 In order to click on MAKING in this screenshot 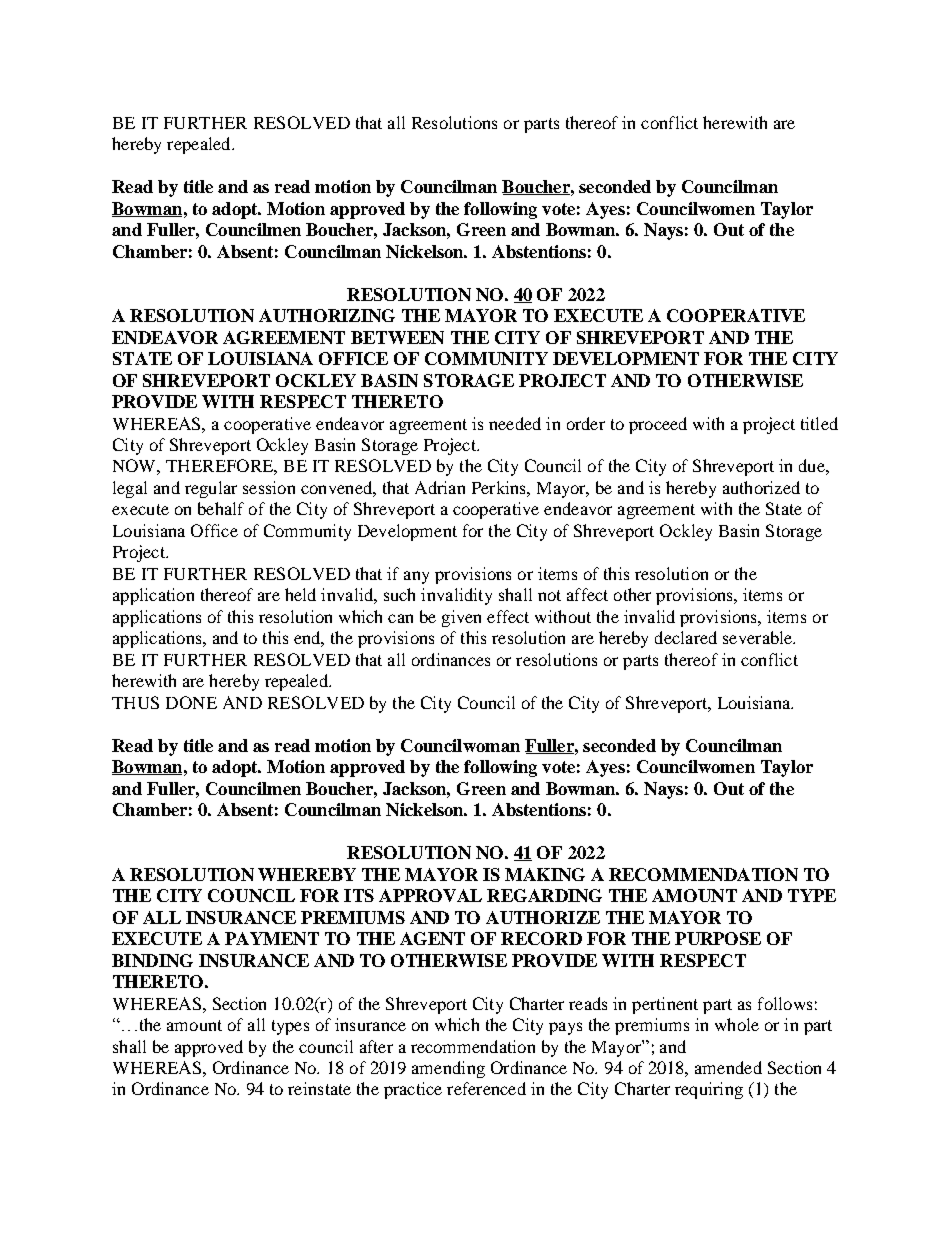, I will do `click(545, 874)`.
